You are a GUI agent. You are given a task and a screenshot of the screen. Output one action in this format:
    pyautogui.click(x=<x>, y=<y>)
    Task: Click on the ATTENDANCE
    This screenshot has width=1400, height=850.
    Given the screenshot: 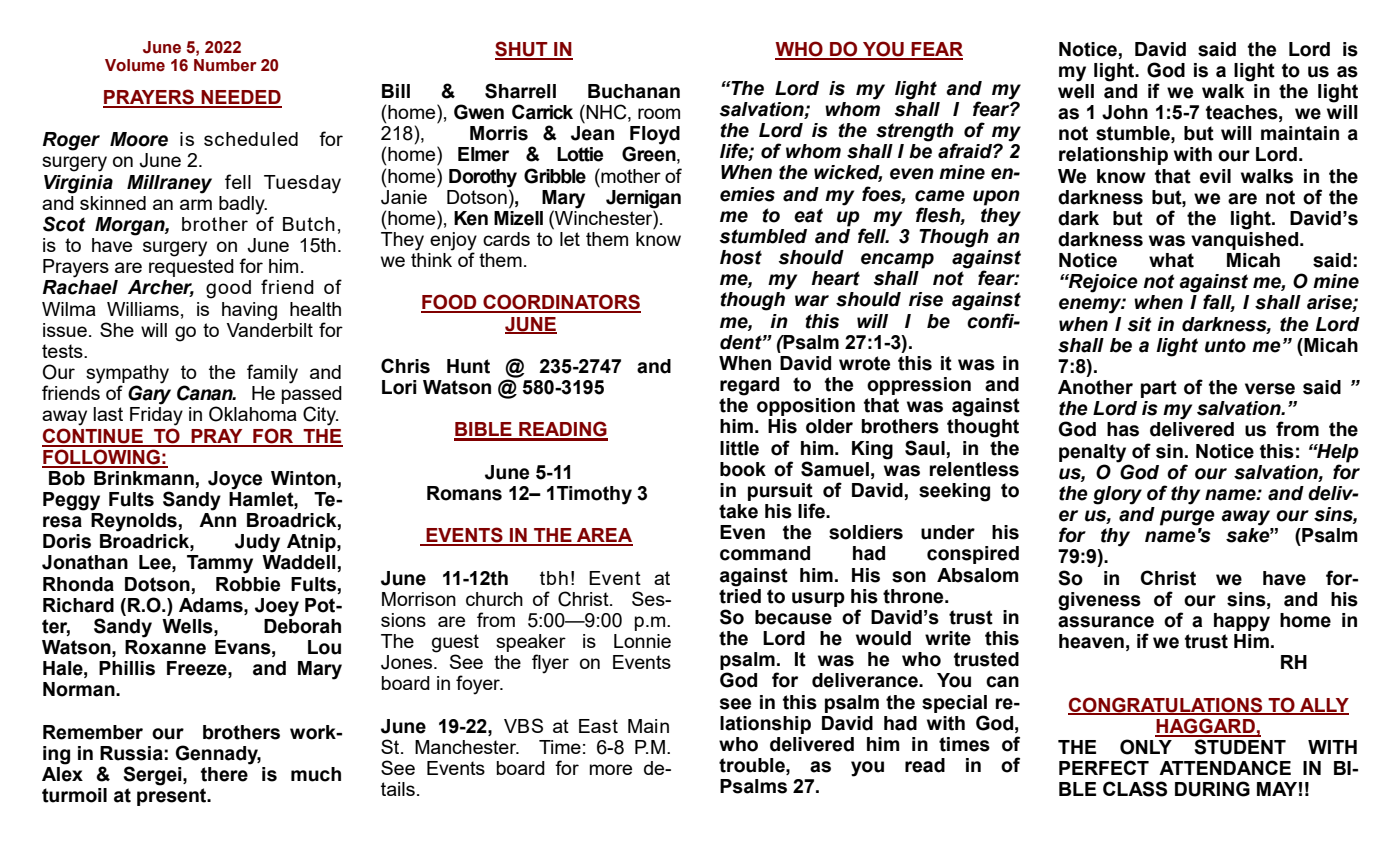 What is the action you would take?
    pyautogui.click(x=1225, y=767)
